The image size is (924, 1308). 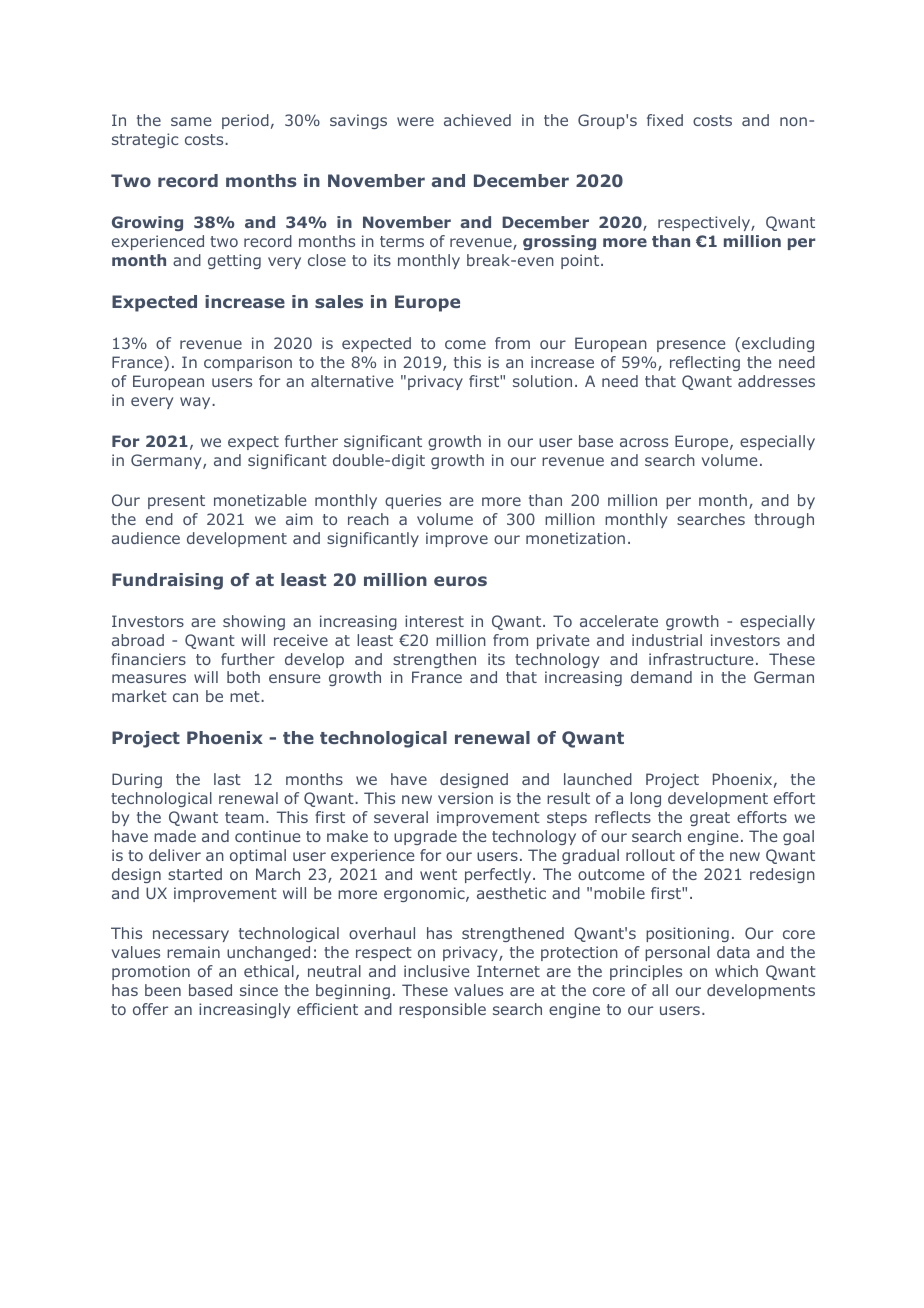 What do you see at coordinates (701, 659) in the screenshot?
I see `infrastructure` at bounding box center [701, 659].
